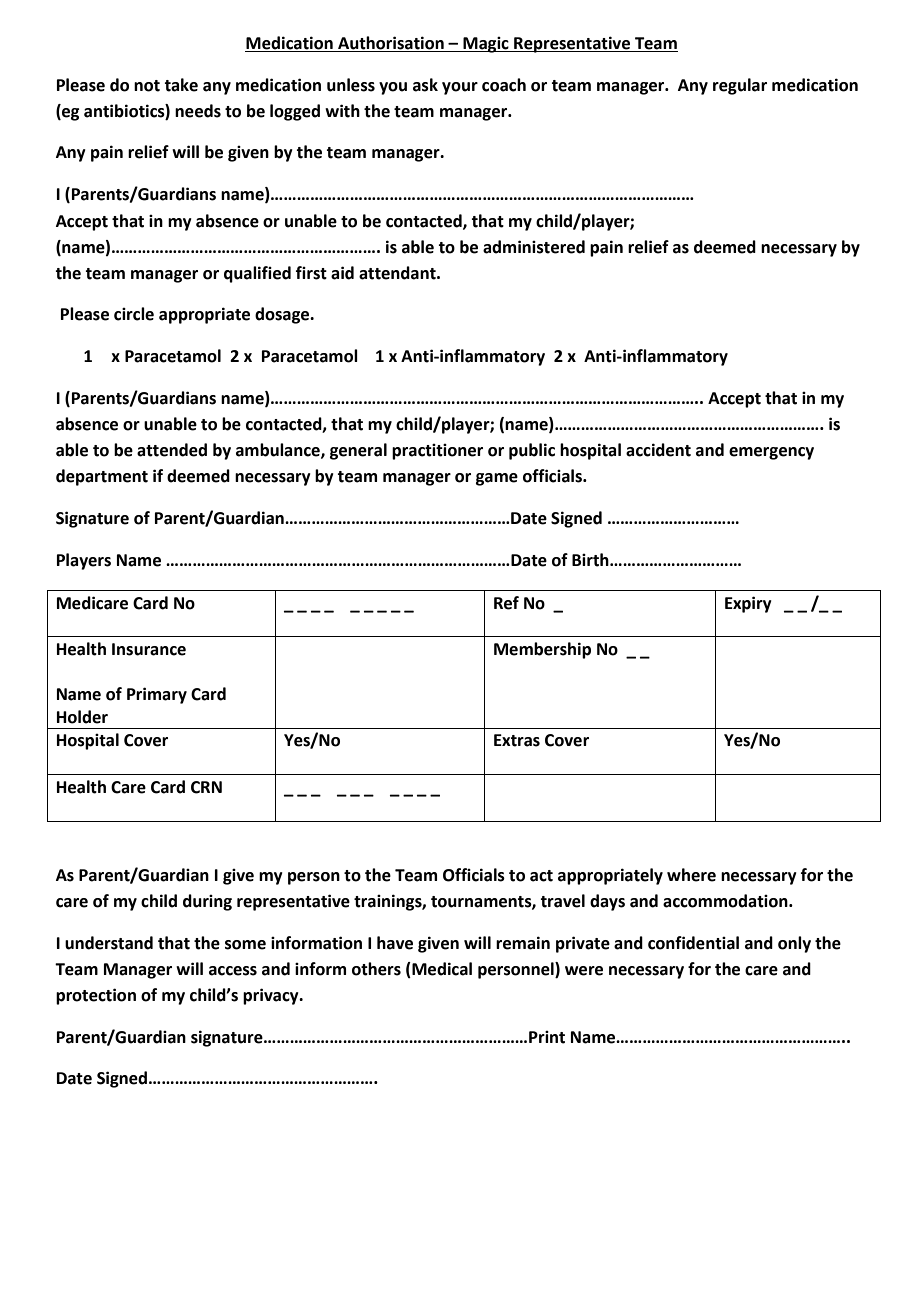  What do you see at coordinates (658, 450) in the screenshot?
I see `accident` at bounding box center [658, 450].
